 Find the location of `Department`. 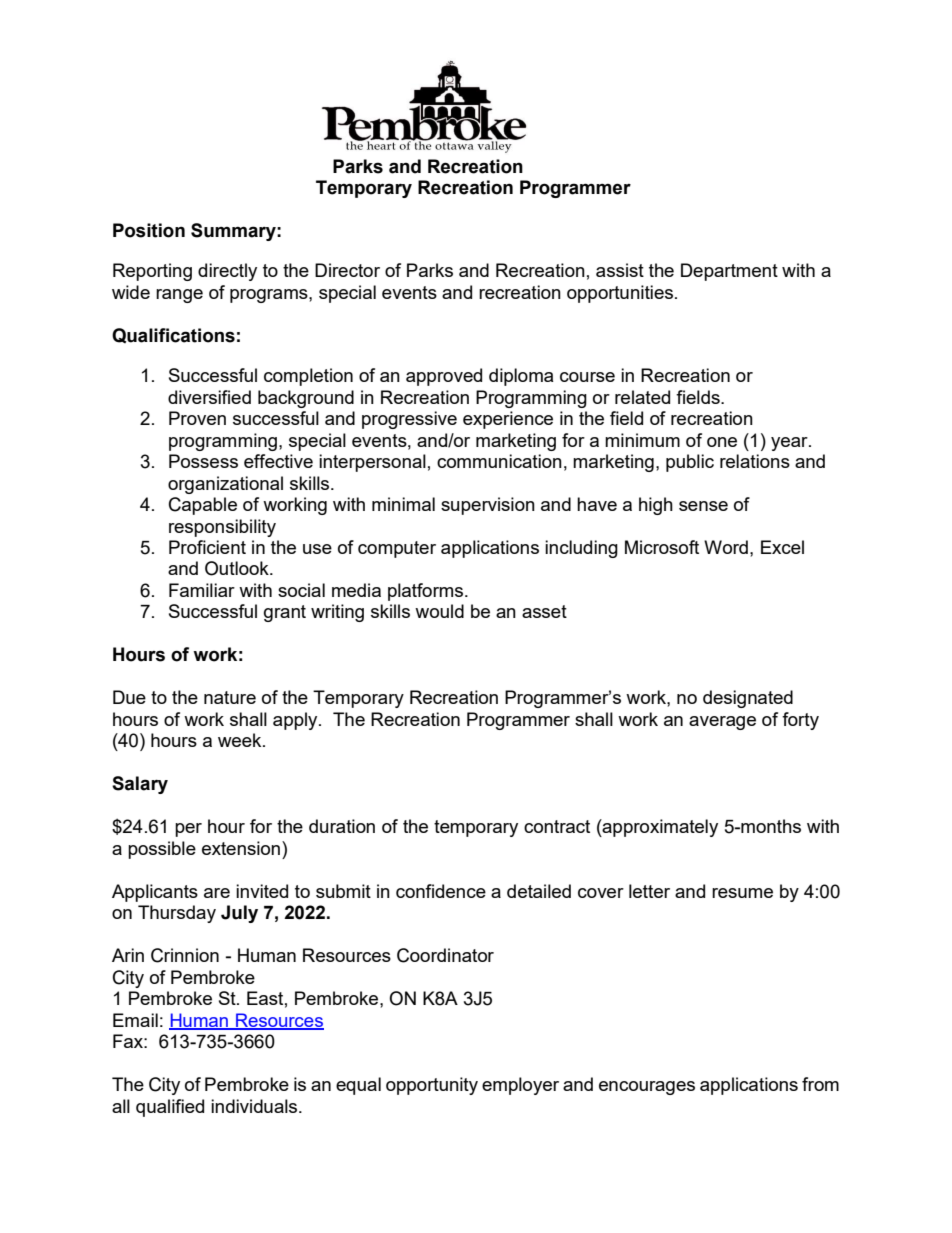

Department is located at coordinates (729, 272).
